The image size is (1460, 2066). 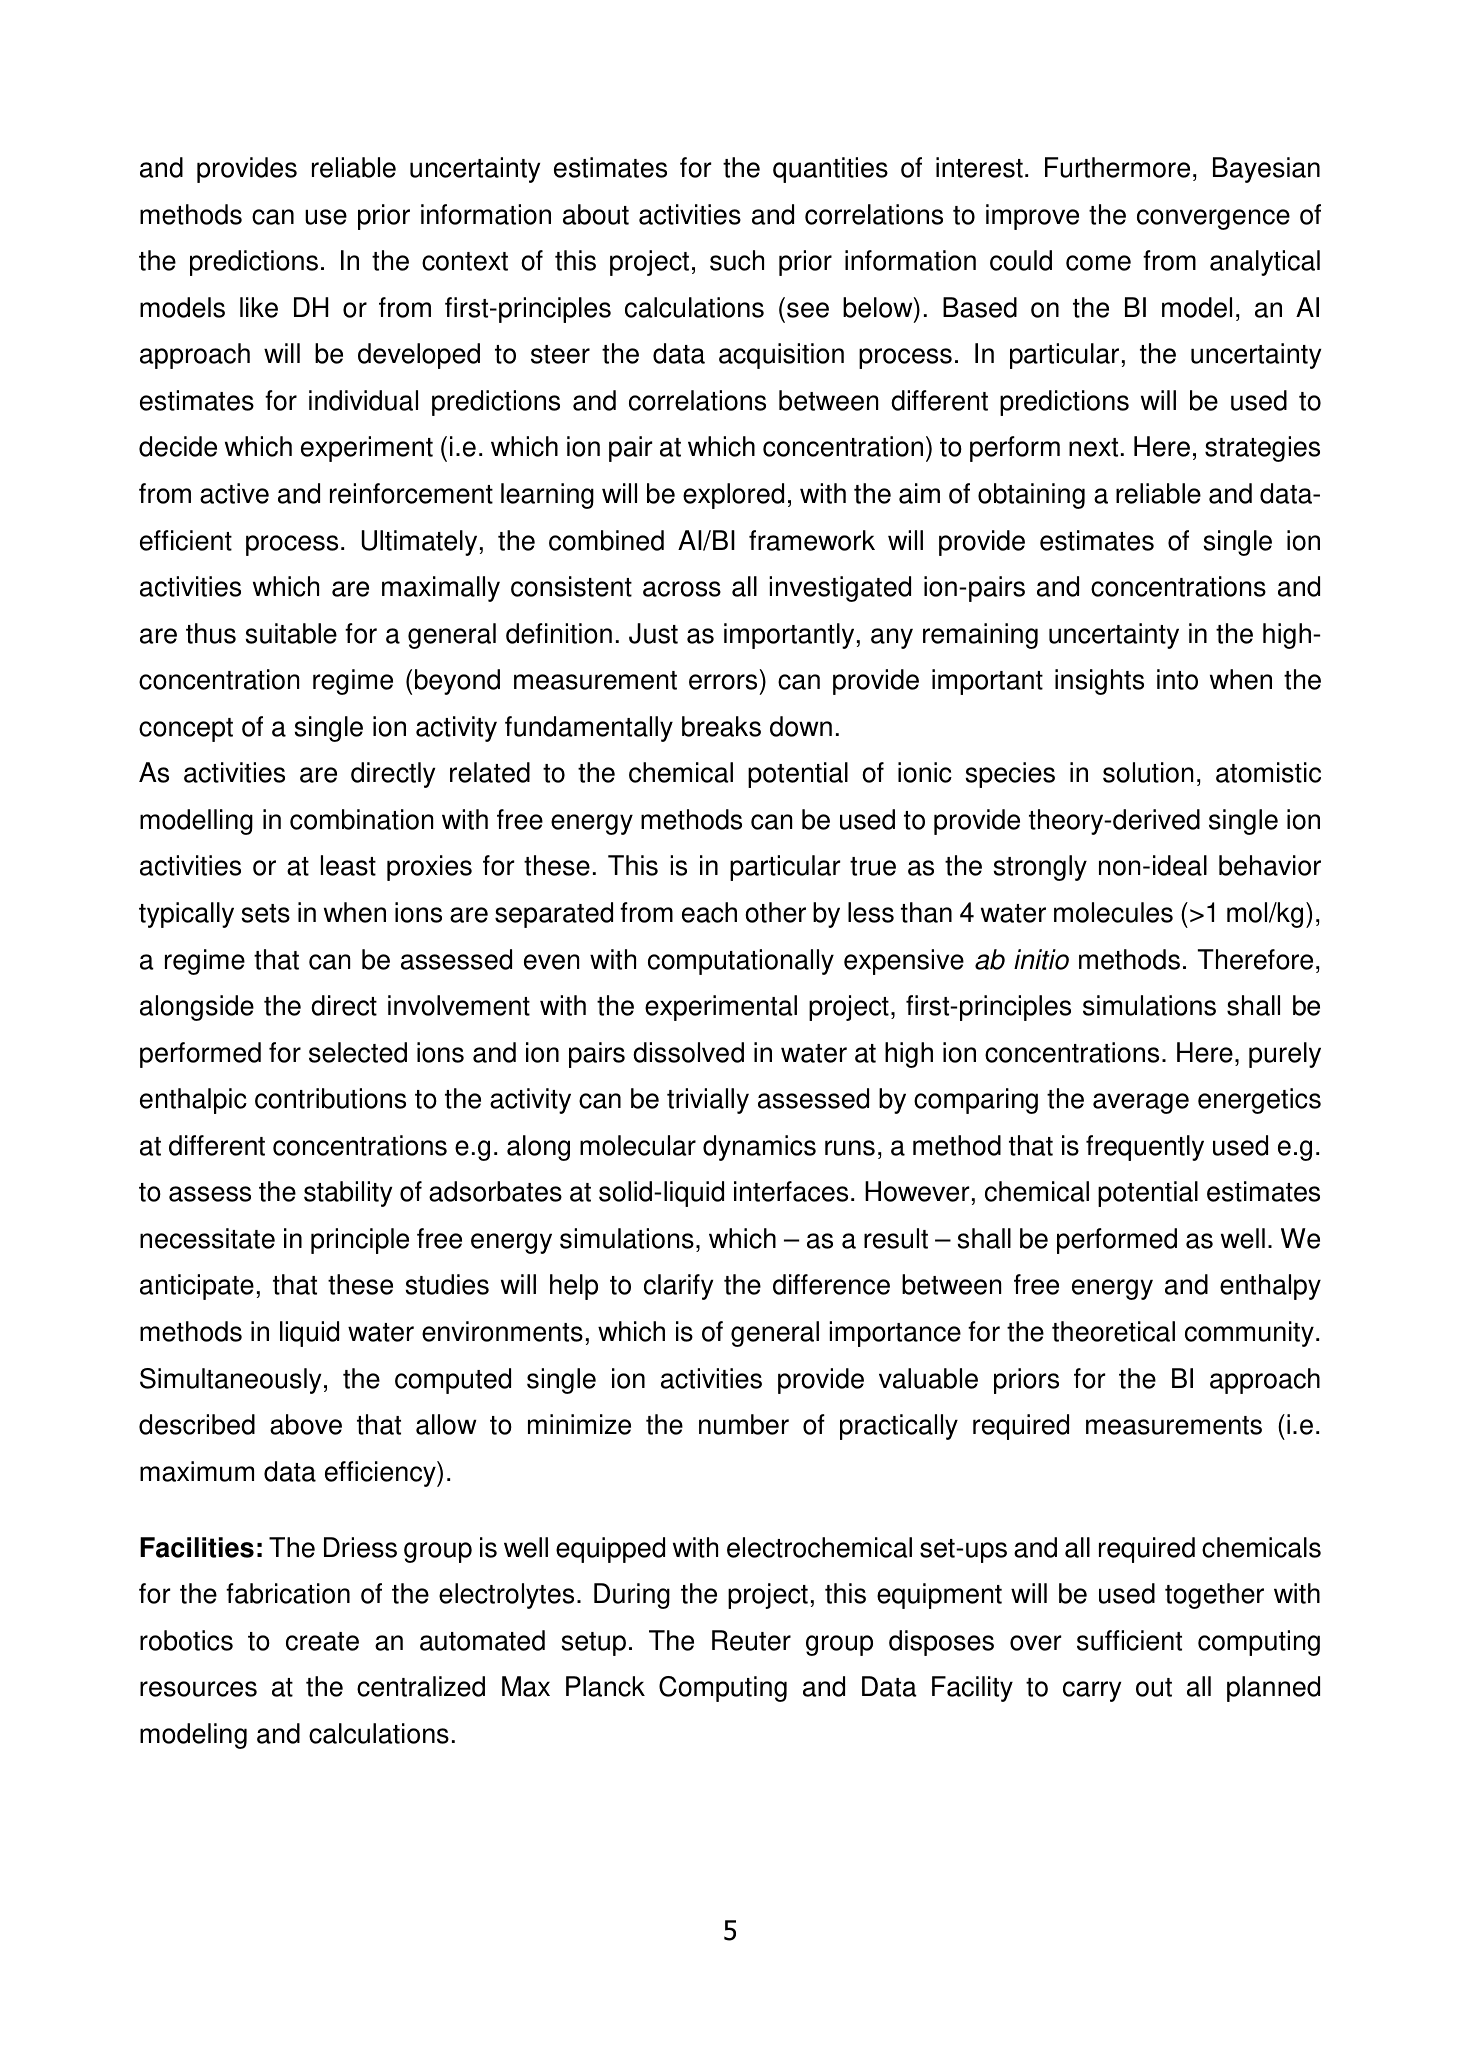 I want to click on create, so click(x=322, y=1641).
